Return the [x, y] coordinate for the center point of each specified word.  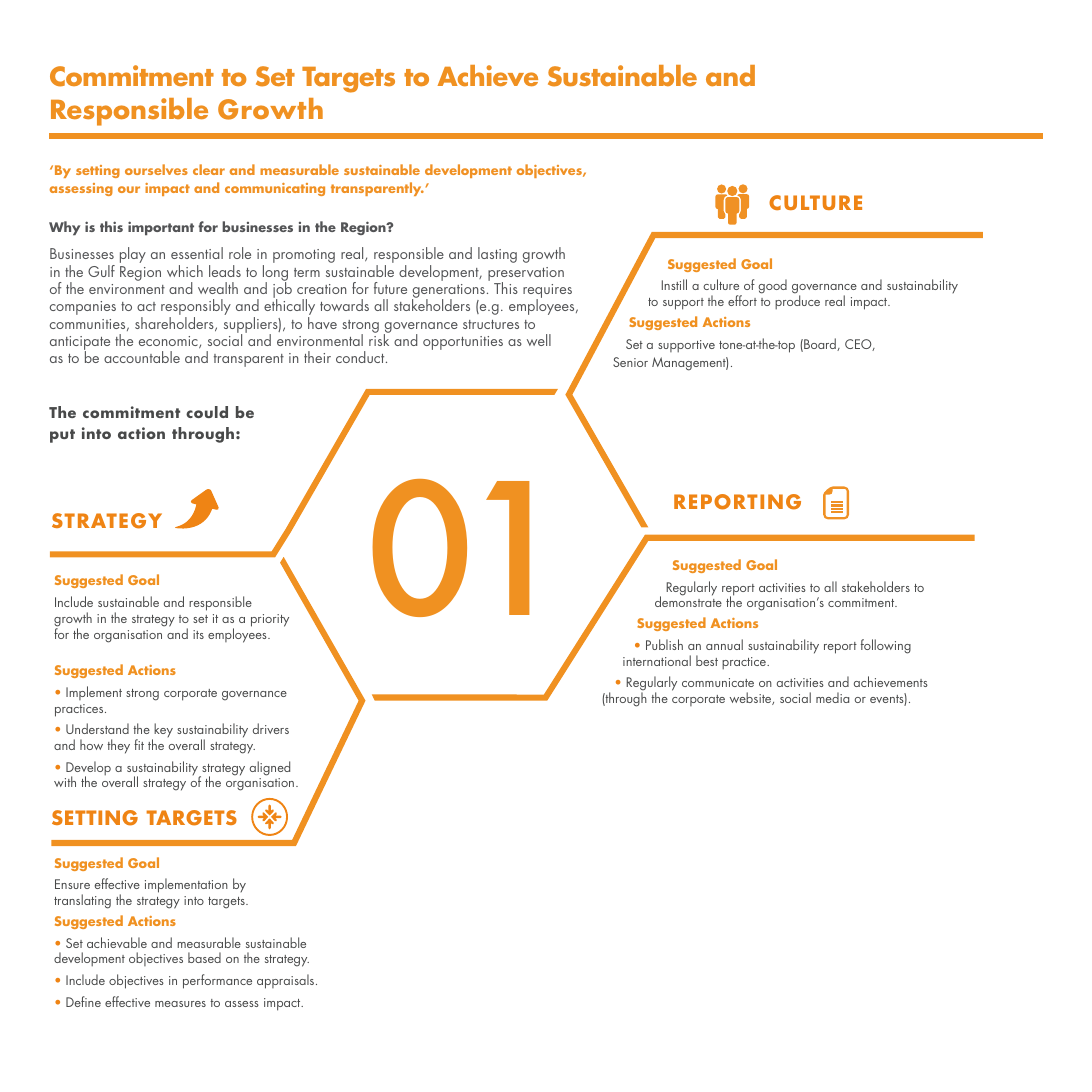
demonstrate [688, 601]
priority [270, 620]
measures [180, 1004]
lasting [497, 255]
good [773, 286]
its [198, 634]
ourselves [156, 169]
